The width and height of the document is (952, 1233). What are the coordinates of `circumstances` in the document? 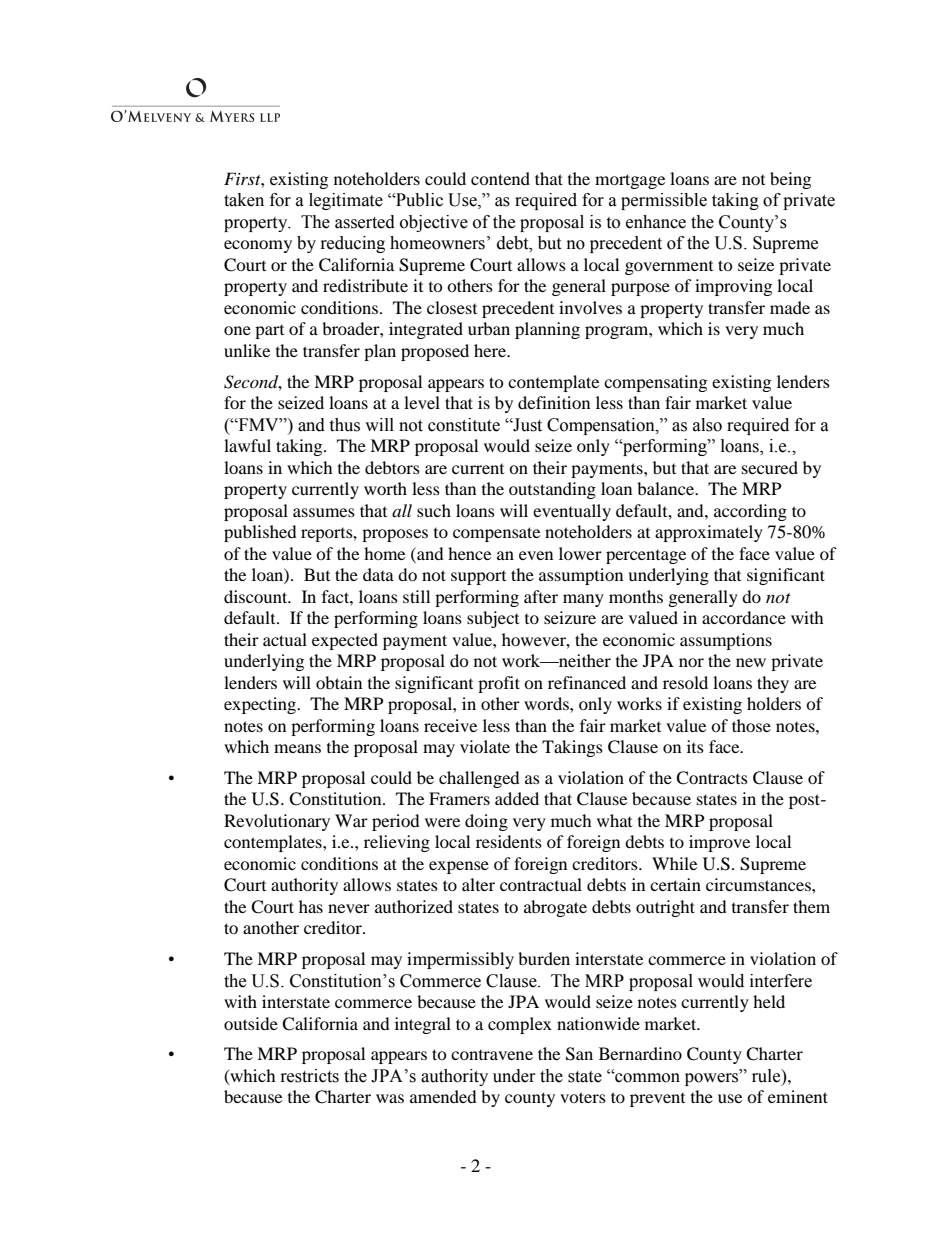 It's located at (759, 884).
